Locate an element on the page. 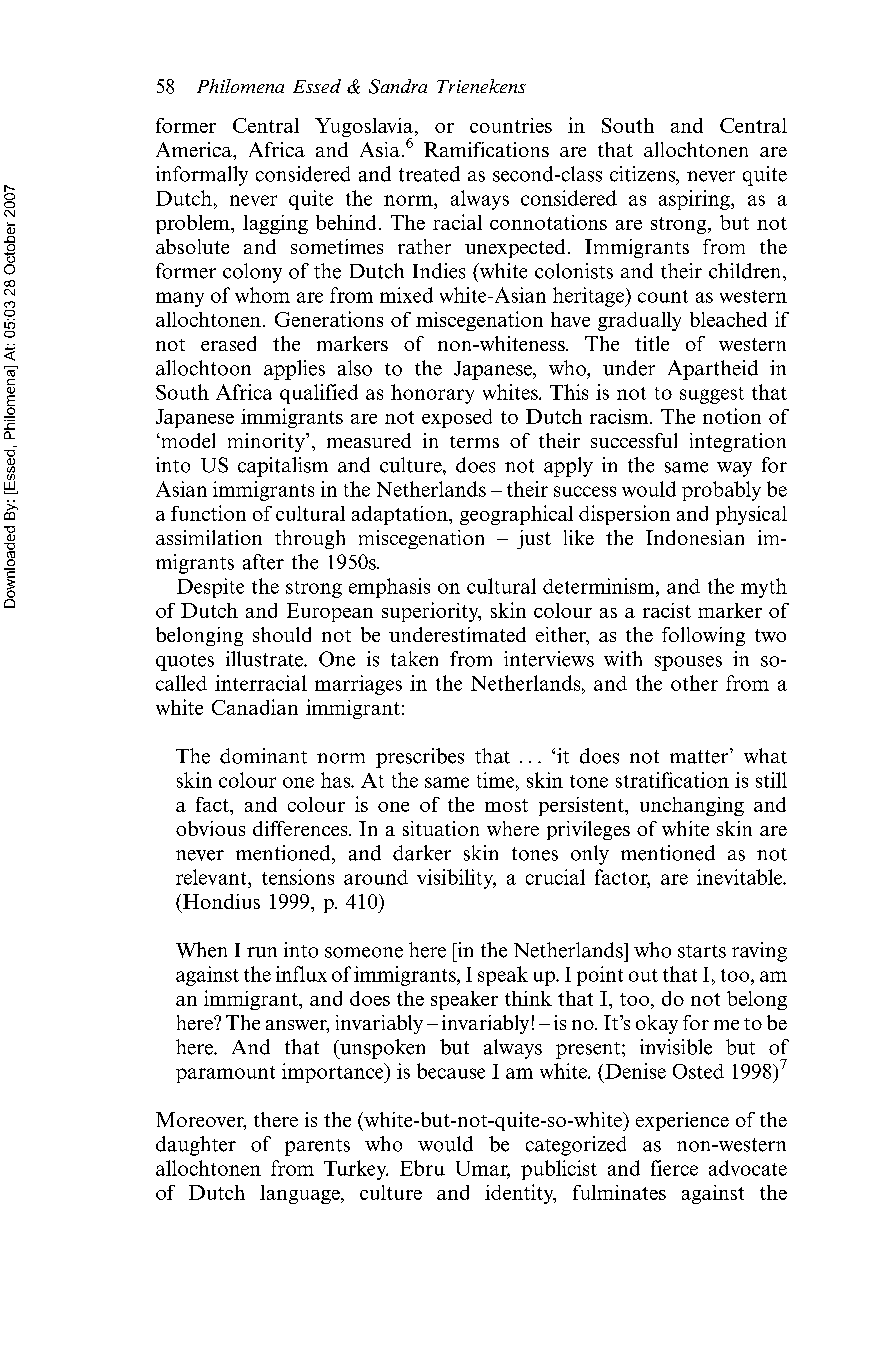  citizens is located at coordinates (644, 175).
